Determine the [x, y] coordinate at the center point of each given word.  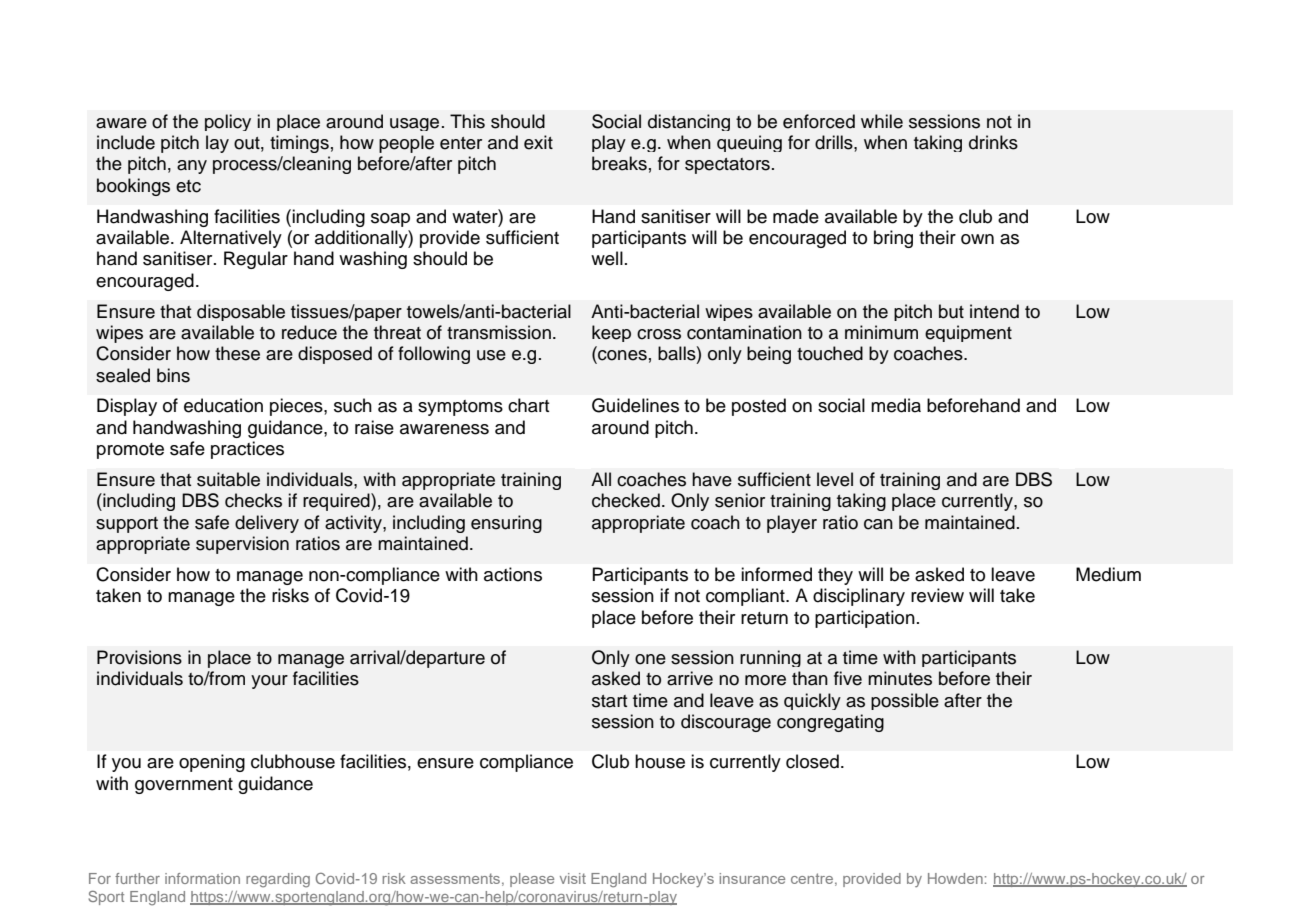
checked [626, 500]
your [269, 682]
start [609, 701]
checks [253, 500]
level [835, 479]
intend [994, 311]
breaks [619, 163]
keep [611, 333]
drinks [993, 142]
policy [228, 122]
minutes [900, 678]
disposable [241, 312]
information [202, 878]
